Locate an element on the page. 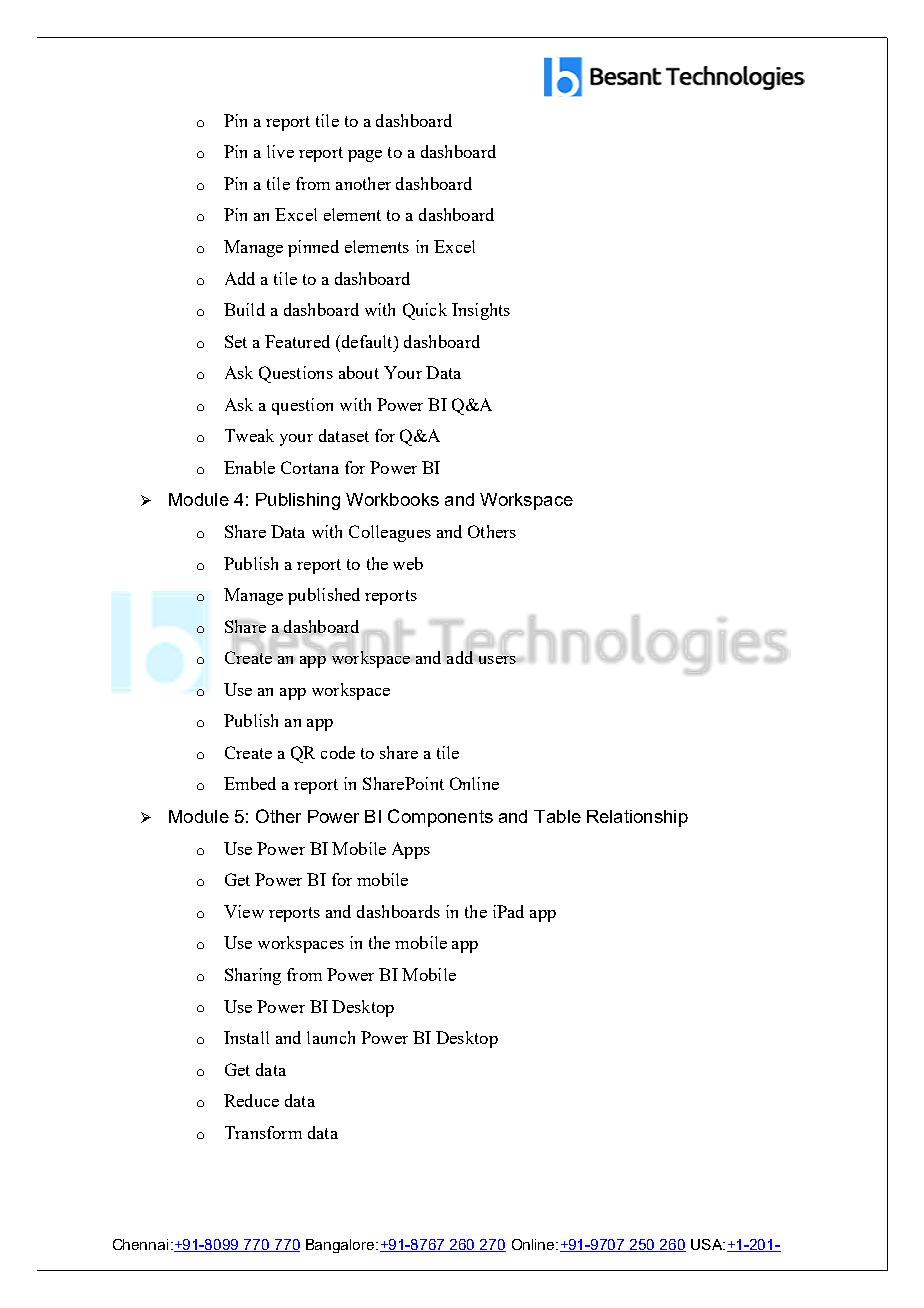  Table is located at coordinates (557, 816).
